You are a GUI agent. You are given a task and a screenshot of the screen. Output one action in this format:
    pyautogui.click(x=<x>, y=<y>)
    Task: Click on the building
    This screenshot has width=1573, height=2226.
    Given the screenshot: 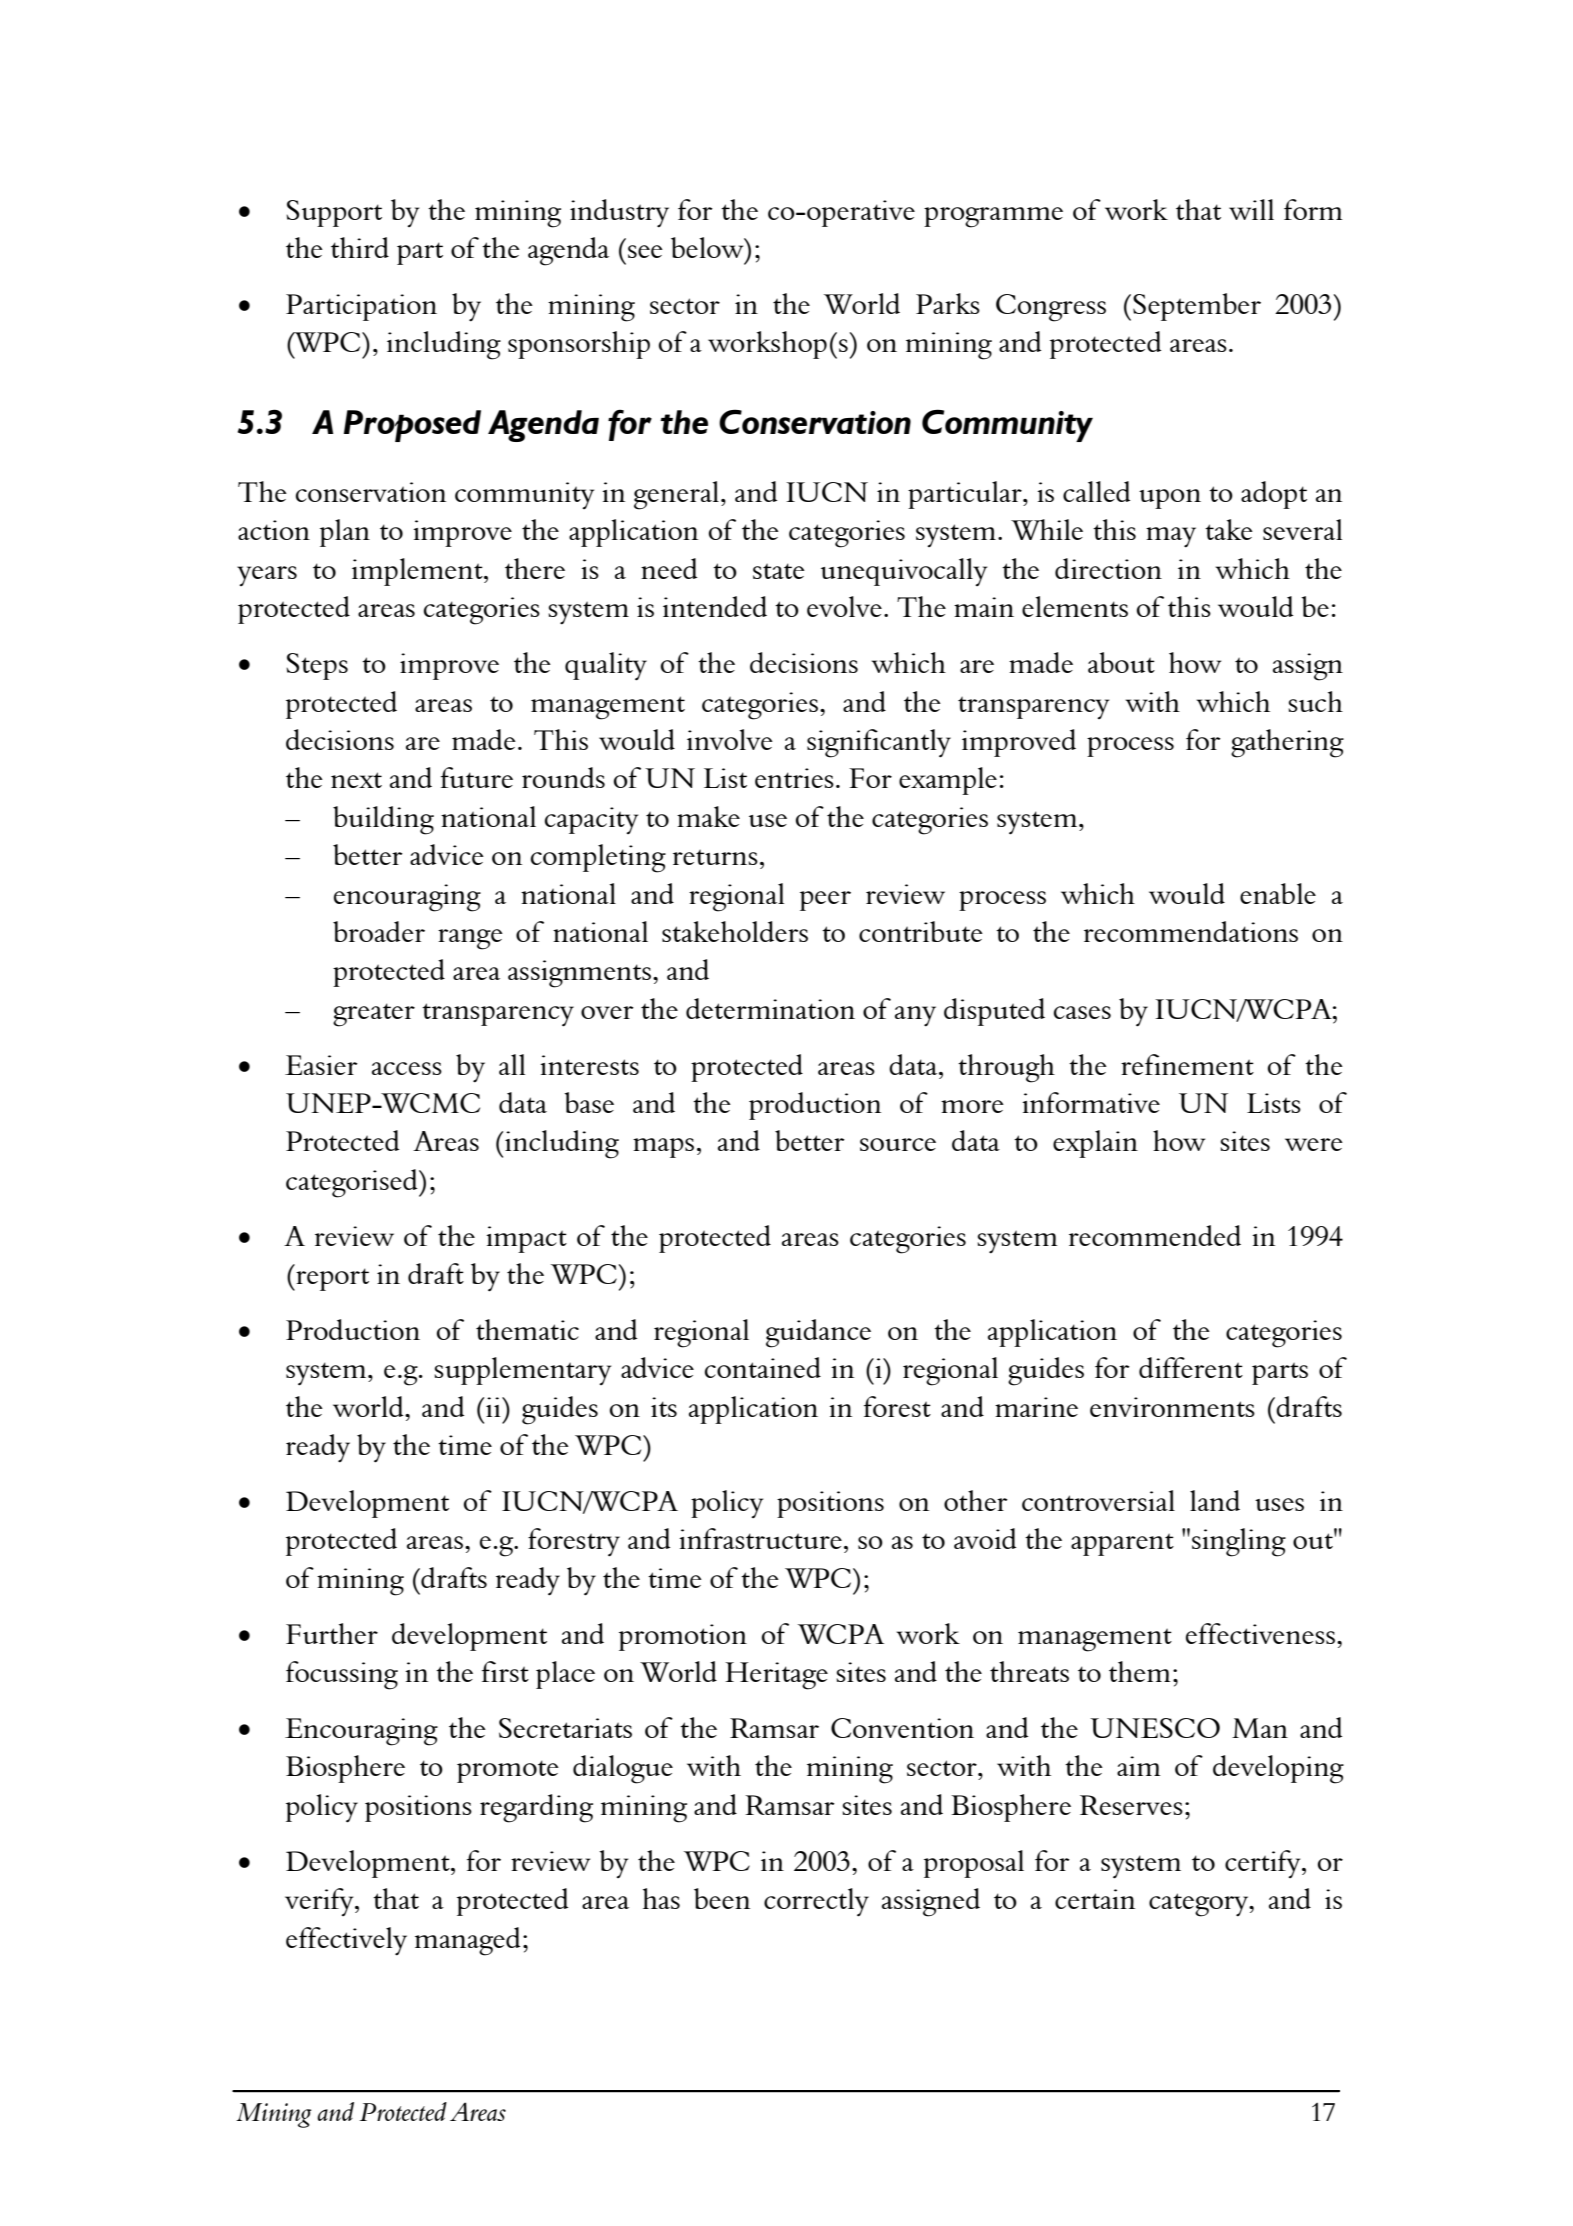 What is the action you would take?
    pyautogui.click(x=383, y=820)
